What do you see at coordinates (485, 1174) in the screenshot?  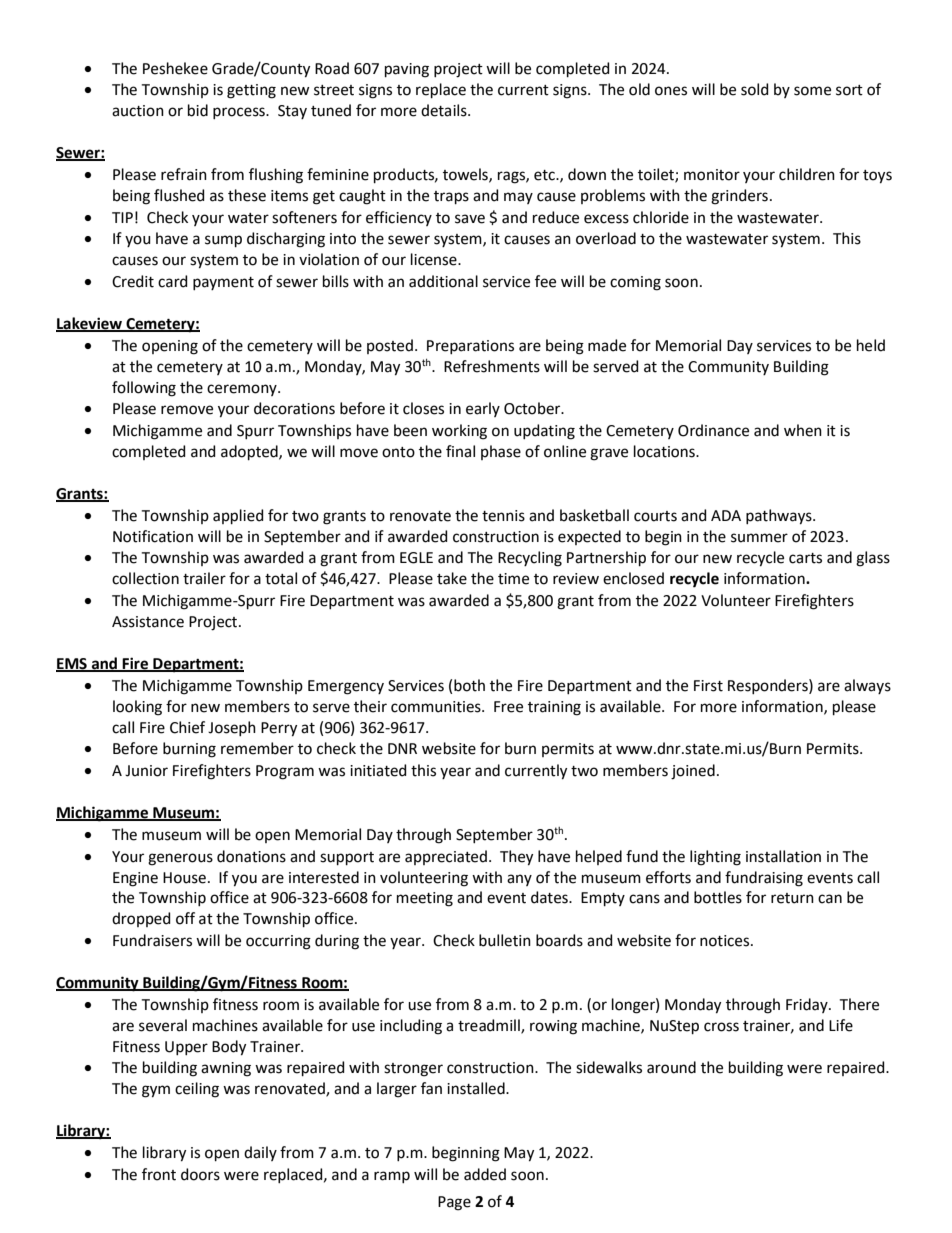 I see `added` at bounding box center [485, 1174].
